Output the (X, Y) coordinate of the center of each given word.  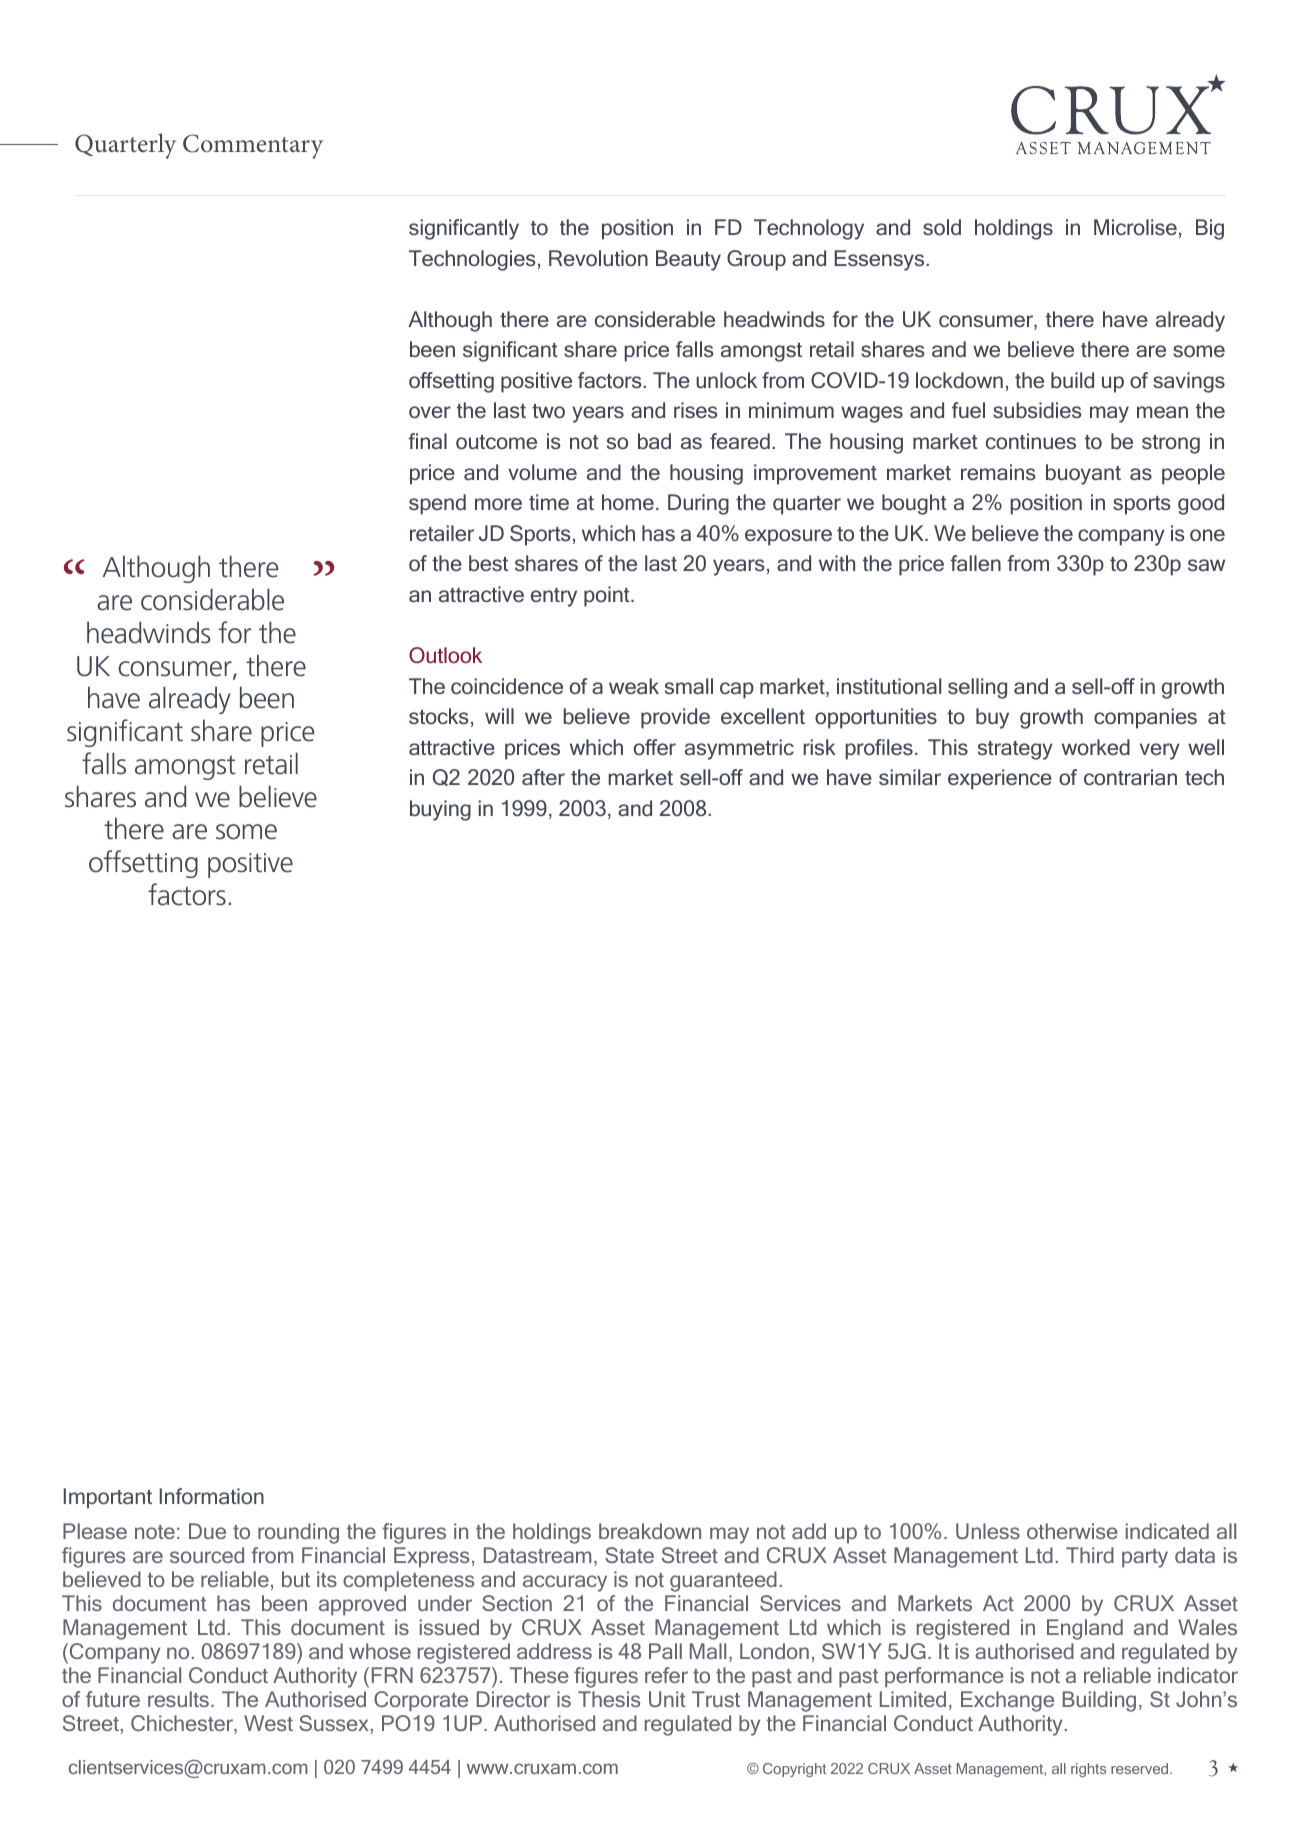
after (543, 777)
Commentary (253, 146)
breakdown (650, 1531)
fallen (975, 563)
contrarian (1130, 777)
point (608, 596)
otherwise (1072, 1531)
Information (212, 1496)
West (268, 1723)
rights (1088, 1770)
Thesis (609, 1699)
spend (437, 504)
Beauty (688, 260)
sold (942, 227)
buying (440, 810)
